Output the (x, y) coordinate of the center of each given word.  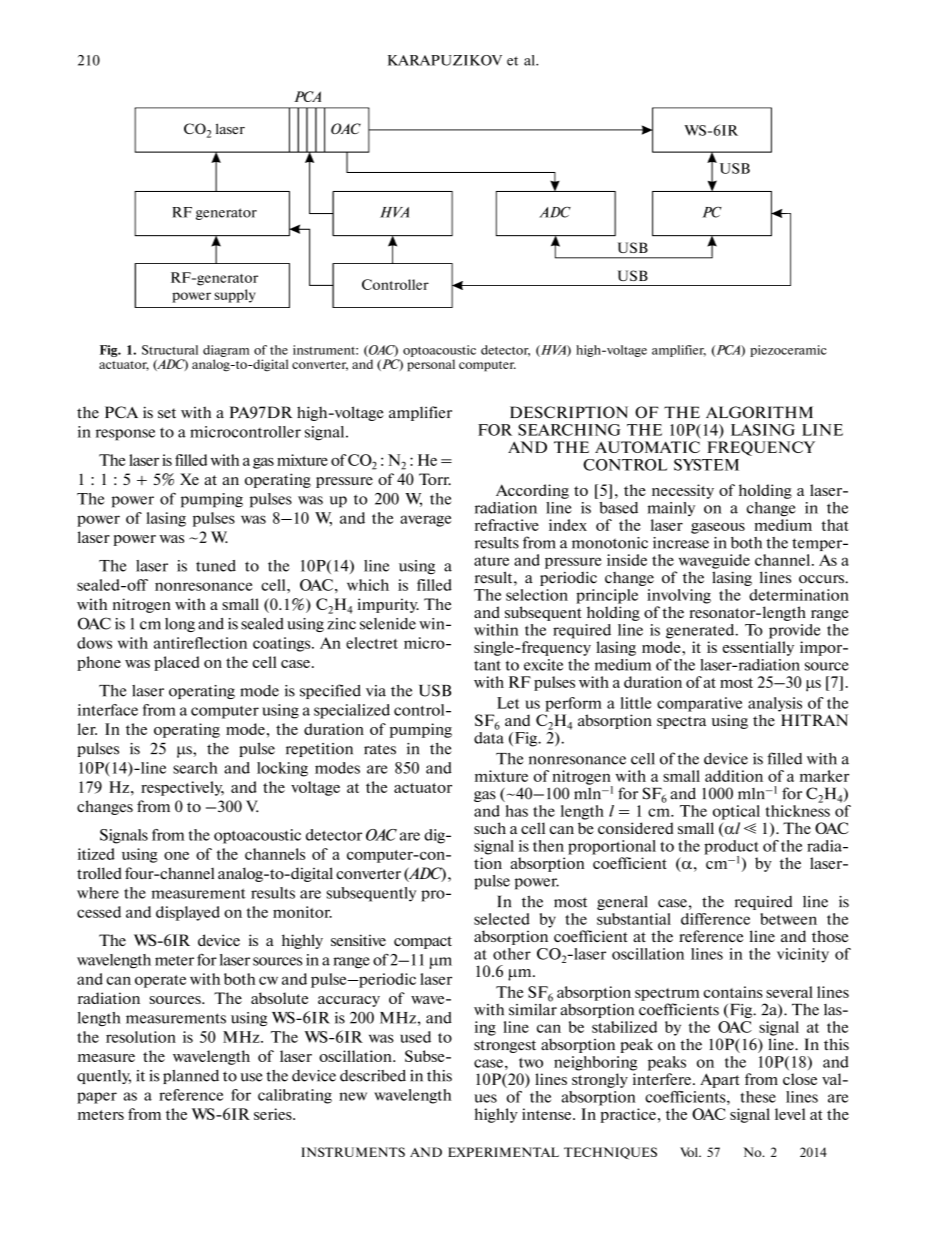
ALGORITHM (759, 412)
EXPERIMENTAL (503, 1152)
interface (108, 710)
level (790, 1114)
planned (191, 1077)
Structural (170, 350)
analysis (775, 704)
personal (431, 365)
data (489, 736)
